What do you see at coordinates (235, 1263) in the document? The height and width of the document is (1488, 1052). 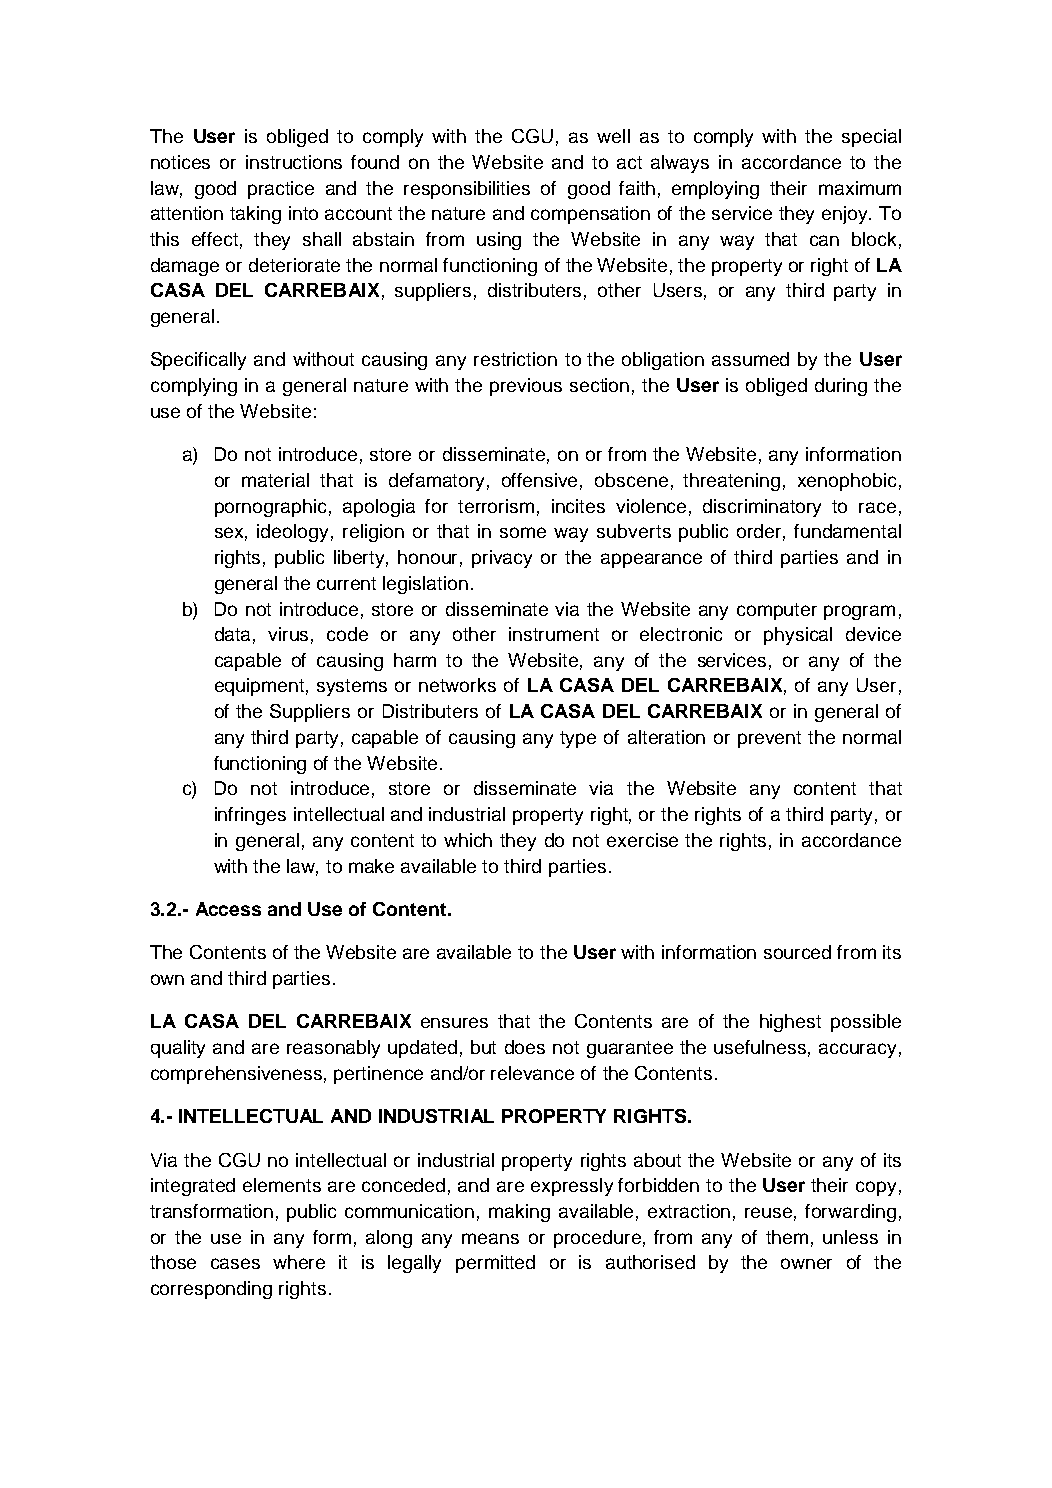 I see `cases` at bounding box center [235, 1263].
